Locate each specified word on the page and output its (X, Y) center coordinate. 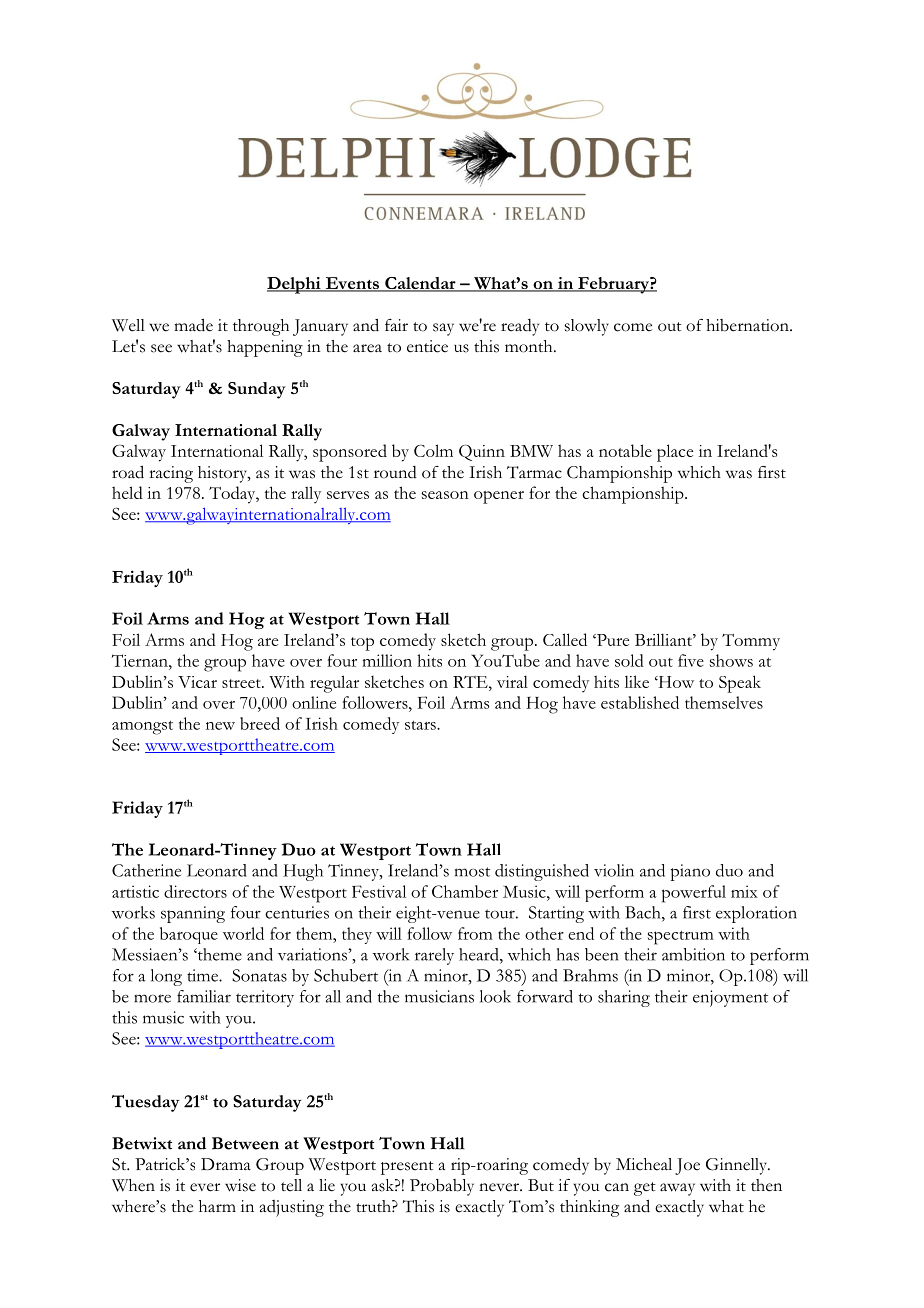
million (387, 660)
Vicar (197, 682)
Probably (442, 1187)
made (193, 325)
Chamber (465, 891)
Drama (226, 1164)
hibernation (748, 325)
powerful (694, 894)
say (443, 329)
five (691, 660)
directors (195, 891)
